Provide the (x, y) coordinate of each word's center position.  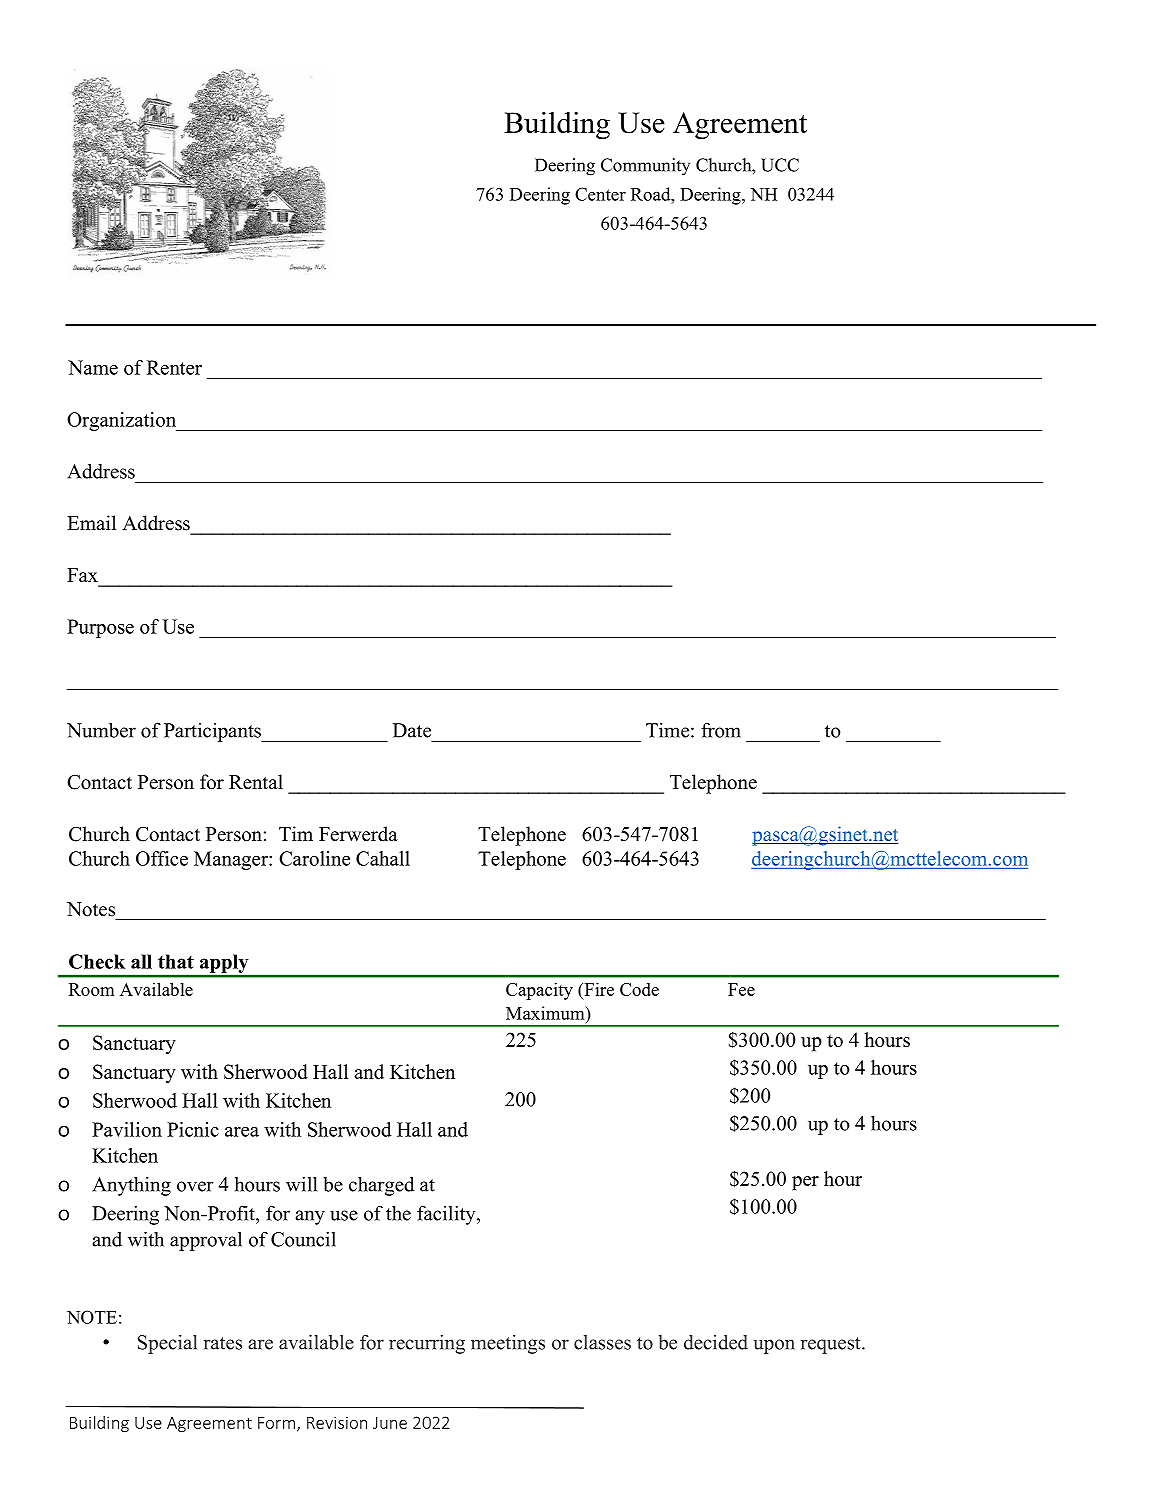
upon (774, 1346)
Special (167, 1344)
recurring (427, 1344)
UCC (780, 165)
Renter (174, 367)
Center (600, 194)
